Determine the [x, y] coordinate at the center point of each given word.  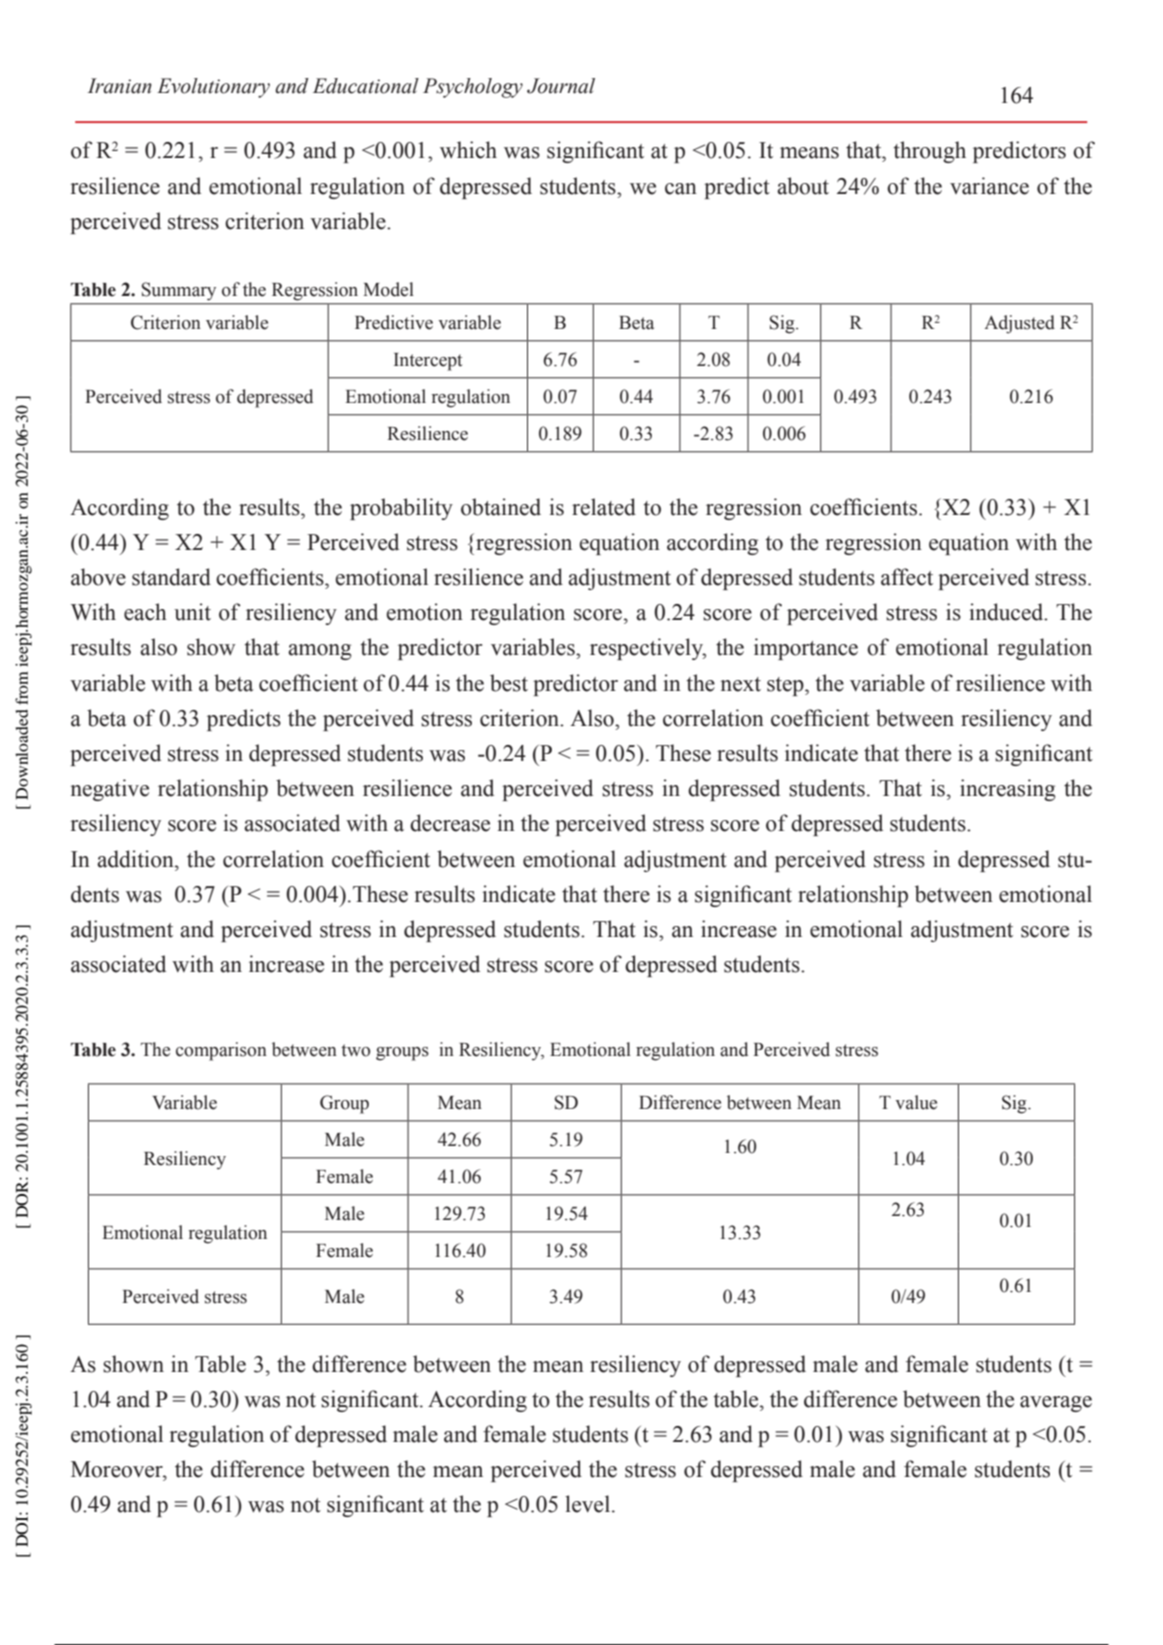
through [930, 152]
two [355, 1050]
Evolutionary [213, 88]
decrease [450, 823]
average [1056, 1404]
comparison [221, 1051]
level [589, 1504]
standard [171, 577]
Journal [561, 86]
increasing [1008, 790]
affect [907, 577]
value [916, 1102]
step [786, 686]
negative [110, 790]
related [604, 507]
